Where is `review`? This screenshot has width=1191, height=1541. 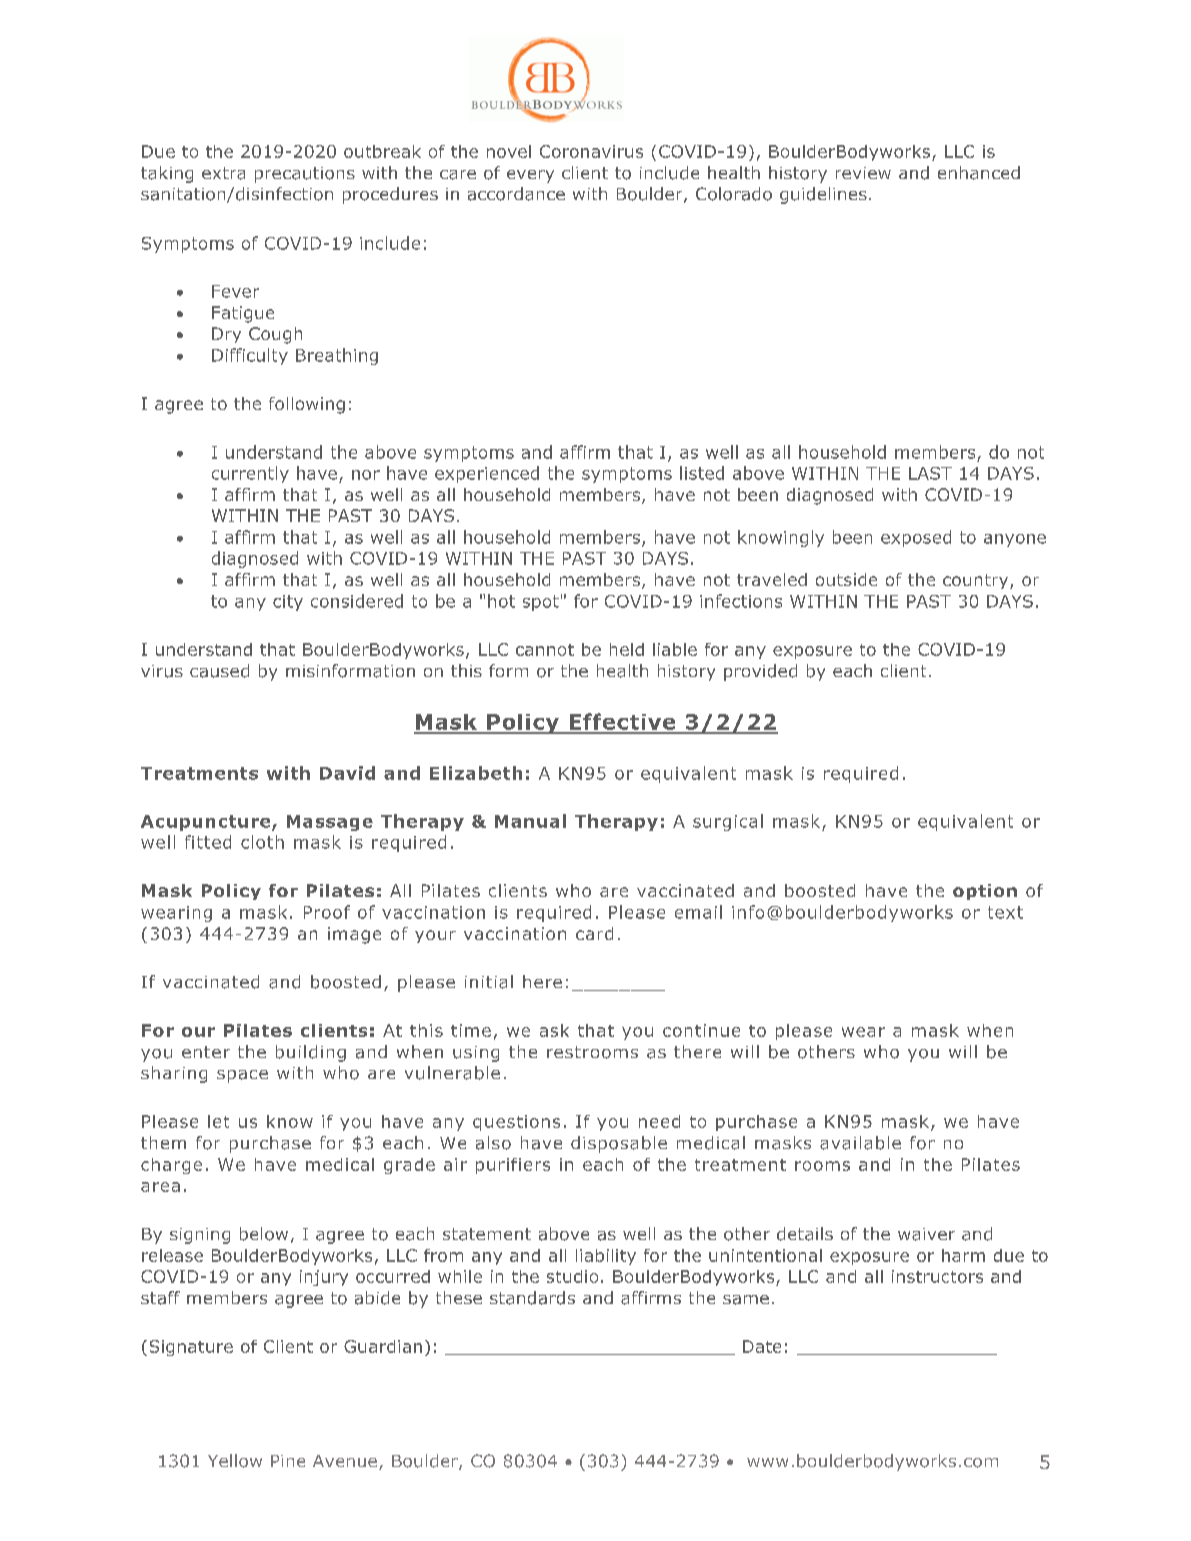
review is located at coordinates (863, 173).
